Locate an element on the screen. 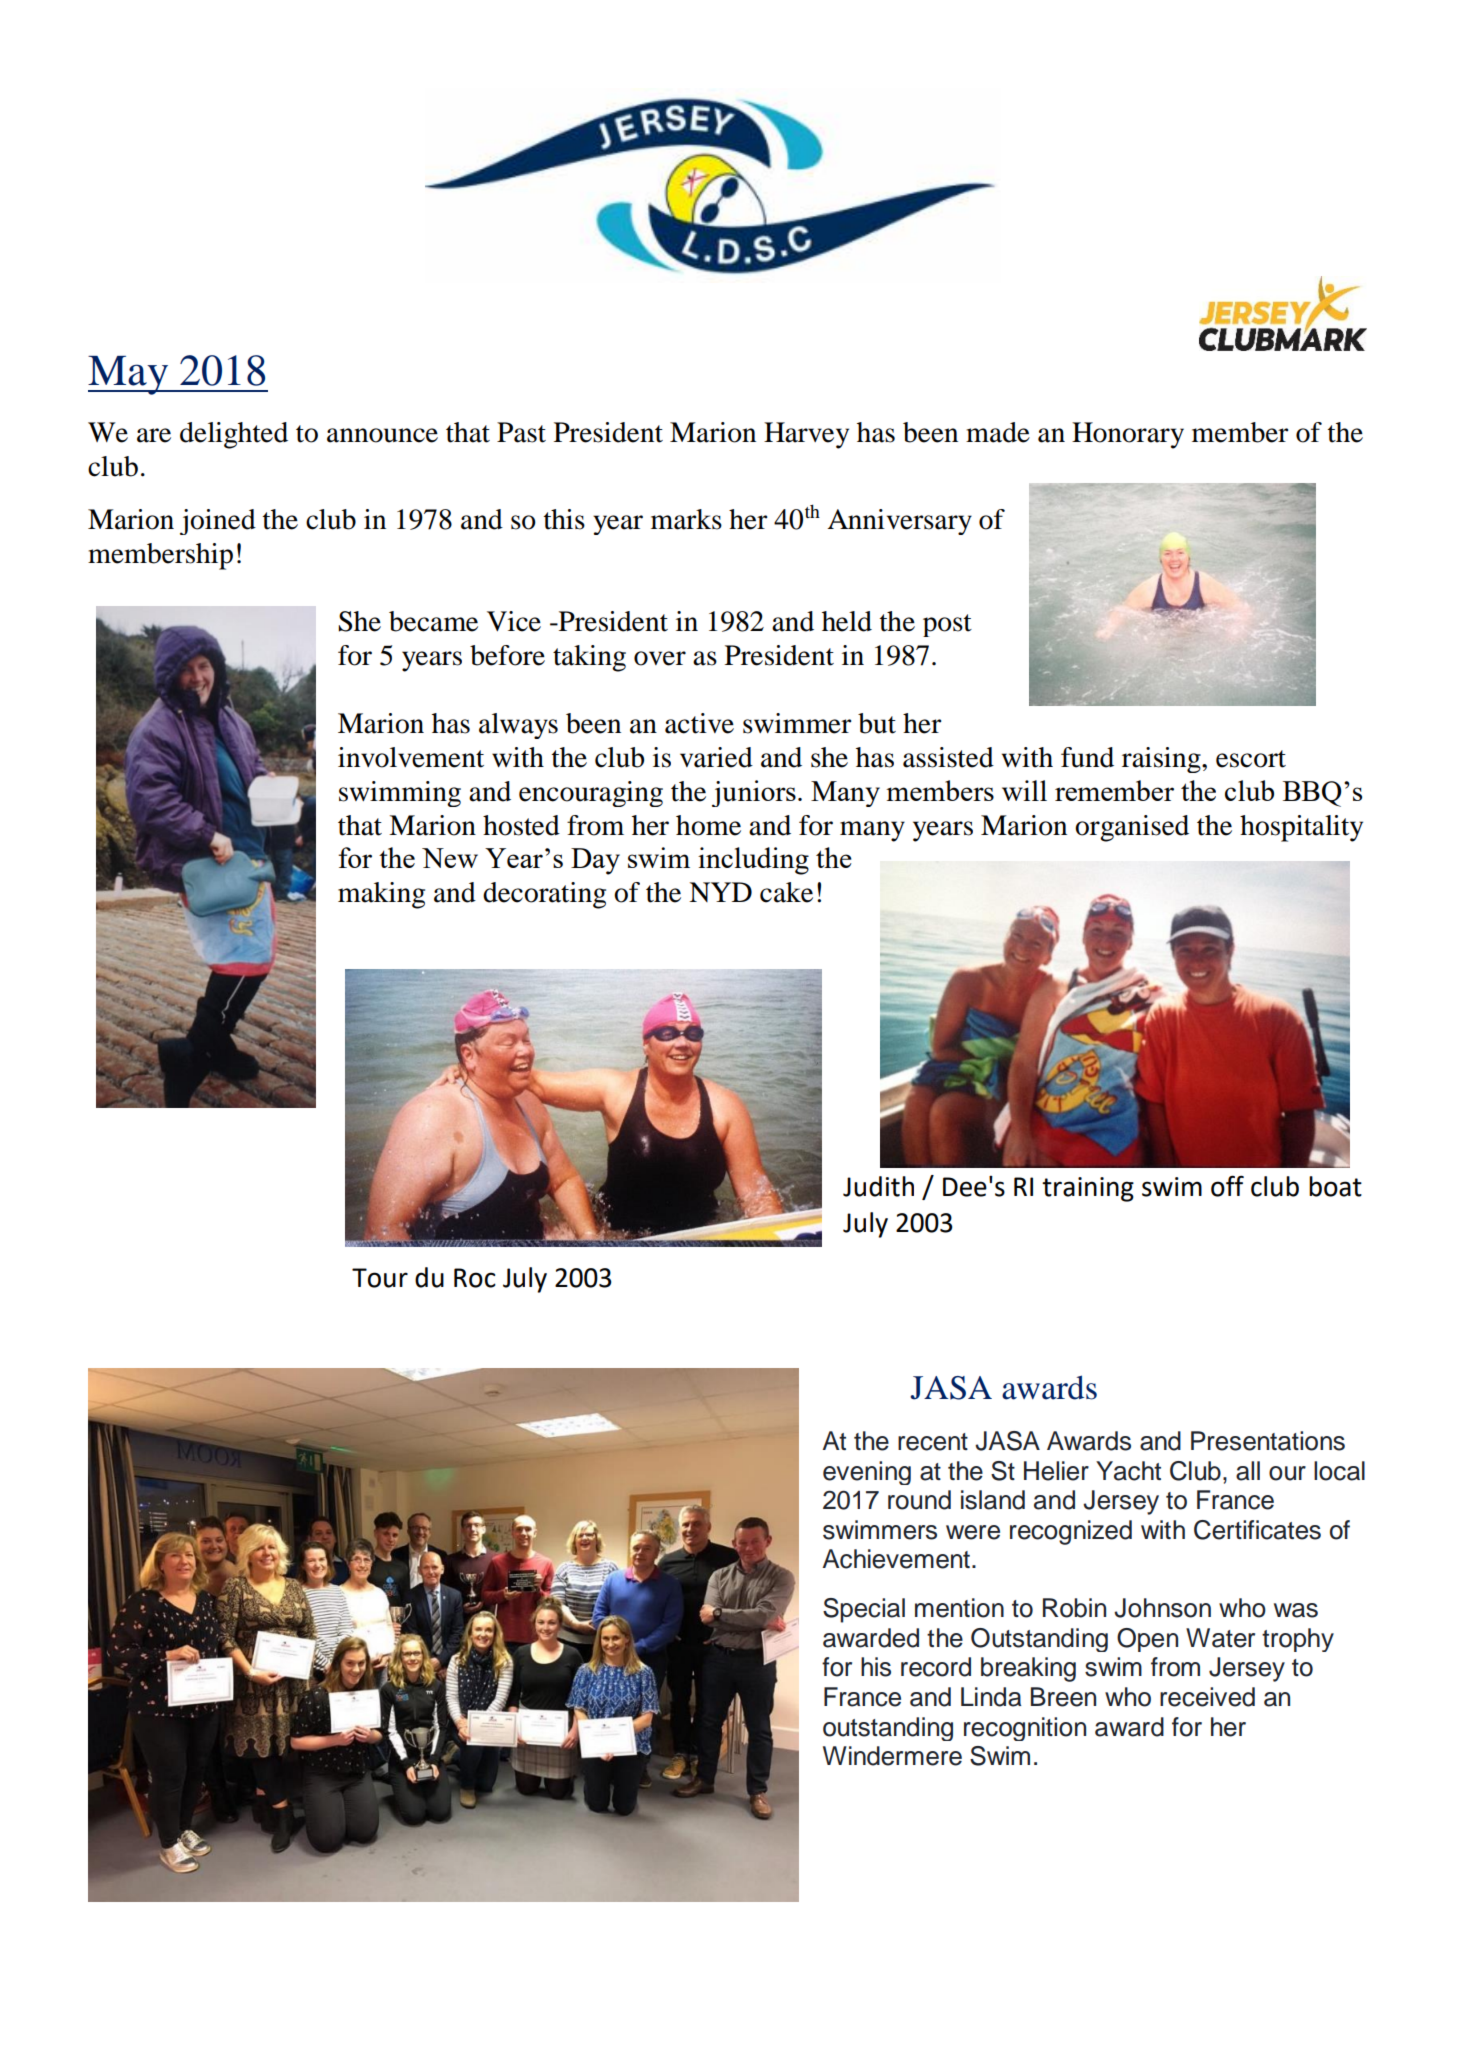  off is located at coordinates (1227, 1186).
